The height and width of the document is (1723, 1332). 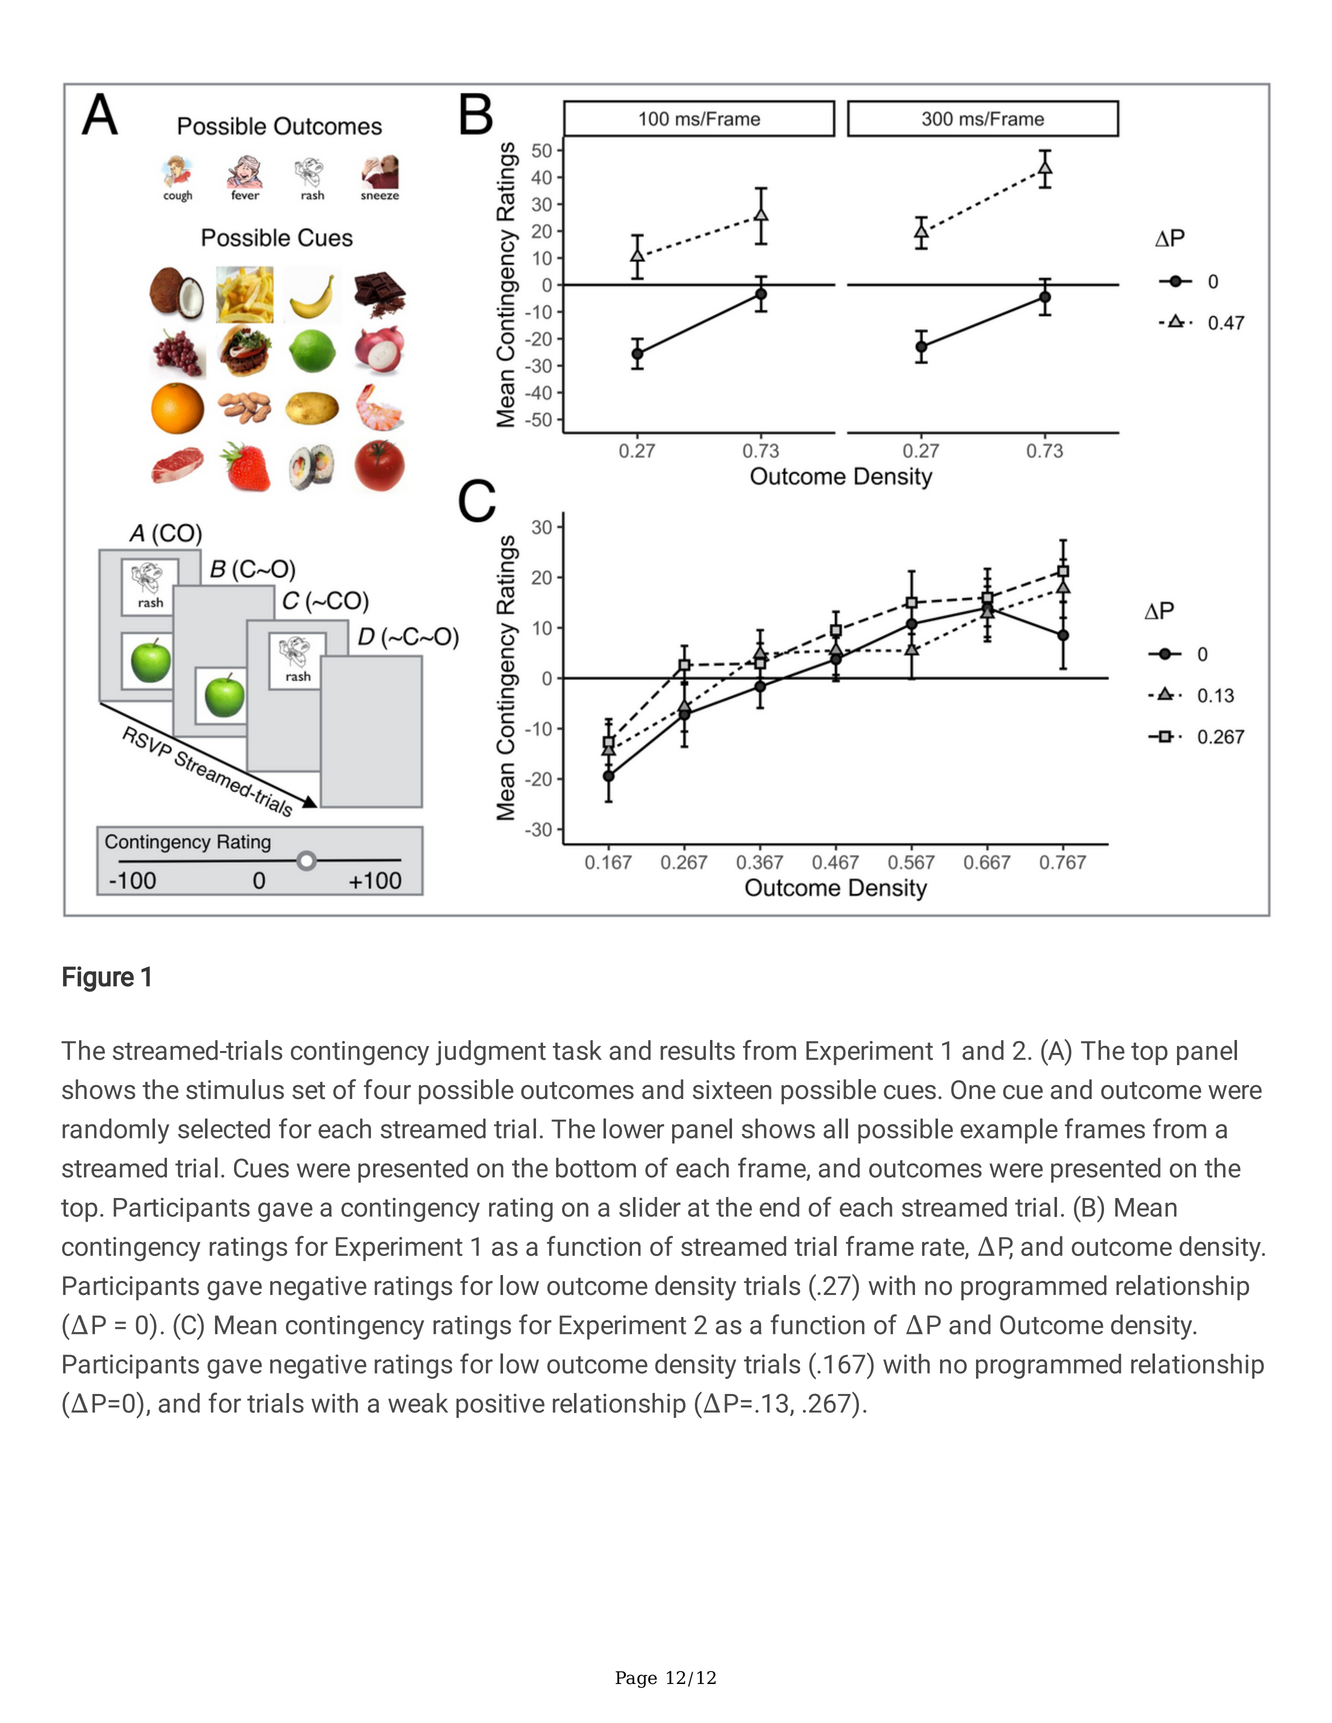 What do you see at coordinates (633, 1128) in the document?
I see `lower` at bounding box center [633, 1128].
